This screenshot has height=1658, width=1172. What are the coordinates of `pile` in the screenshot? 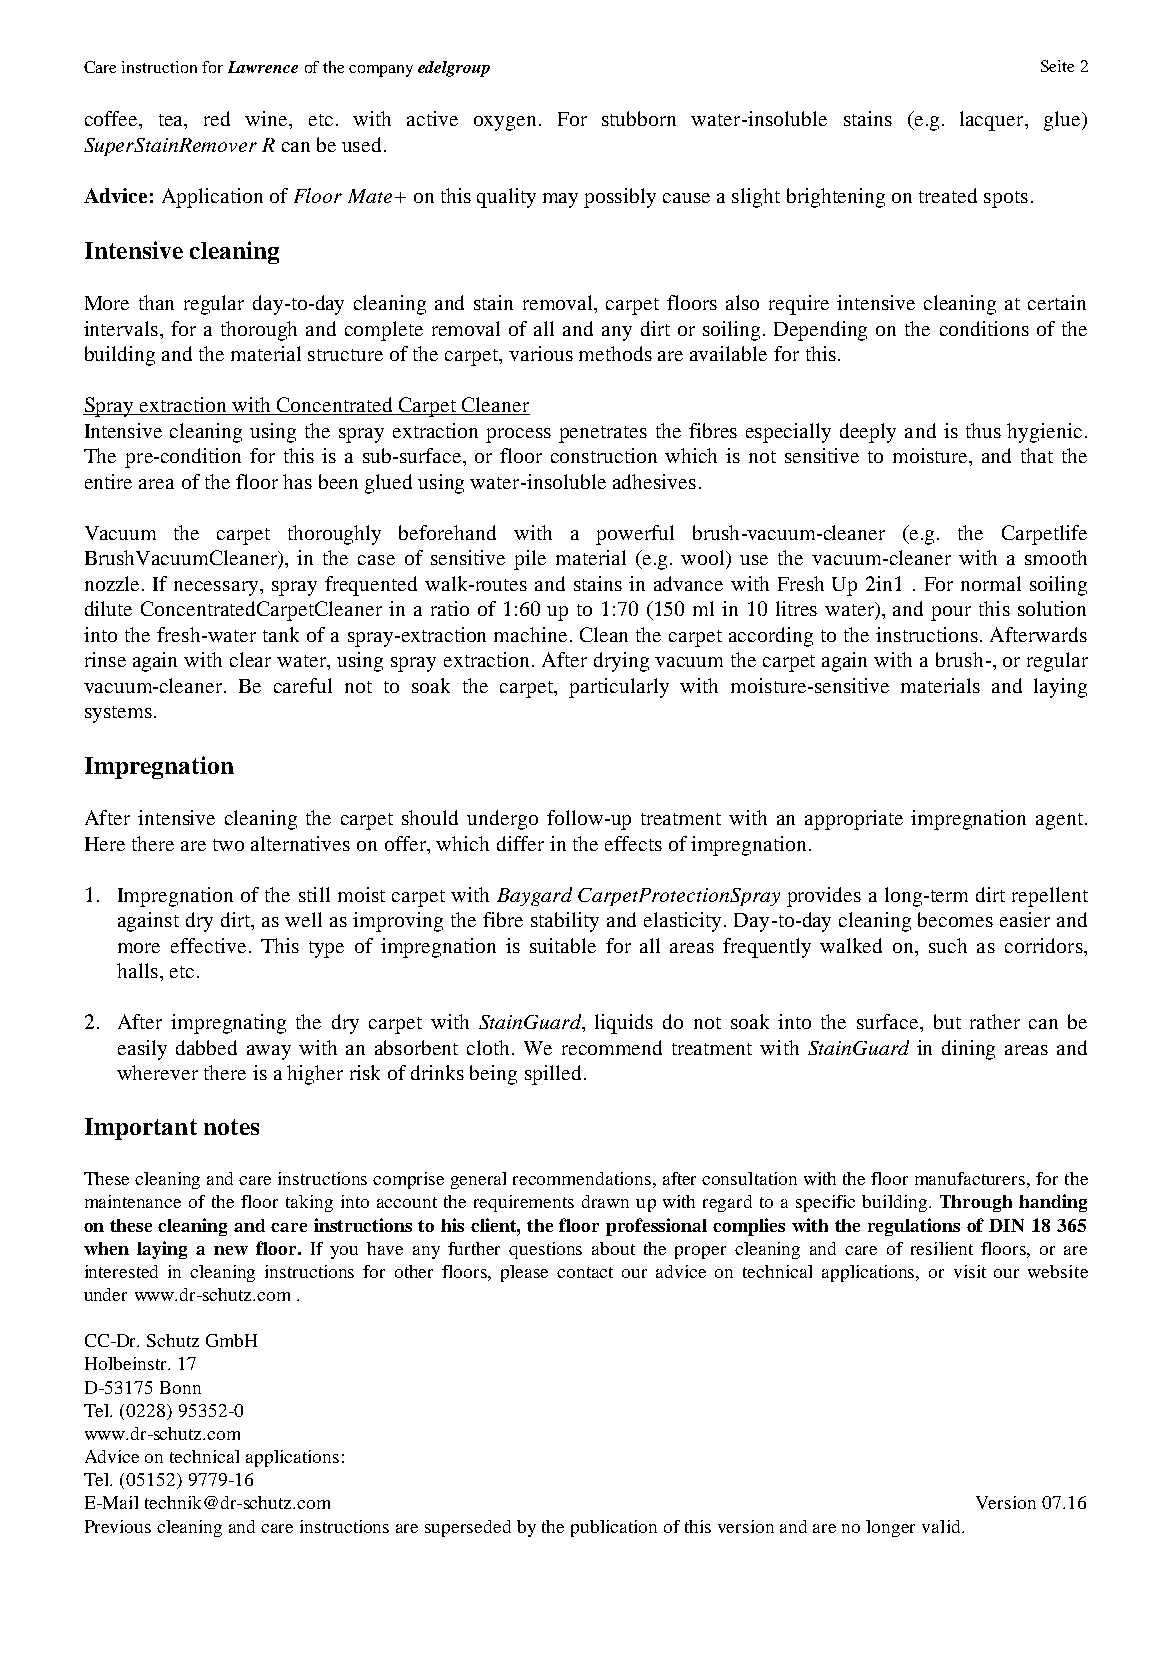 It's located at (530, 560).
